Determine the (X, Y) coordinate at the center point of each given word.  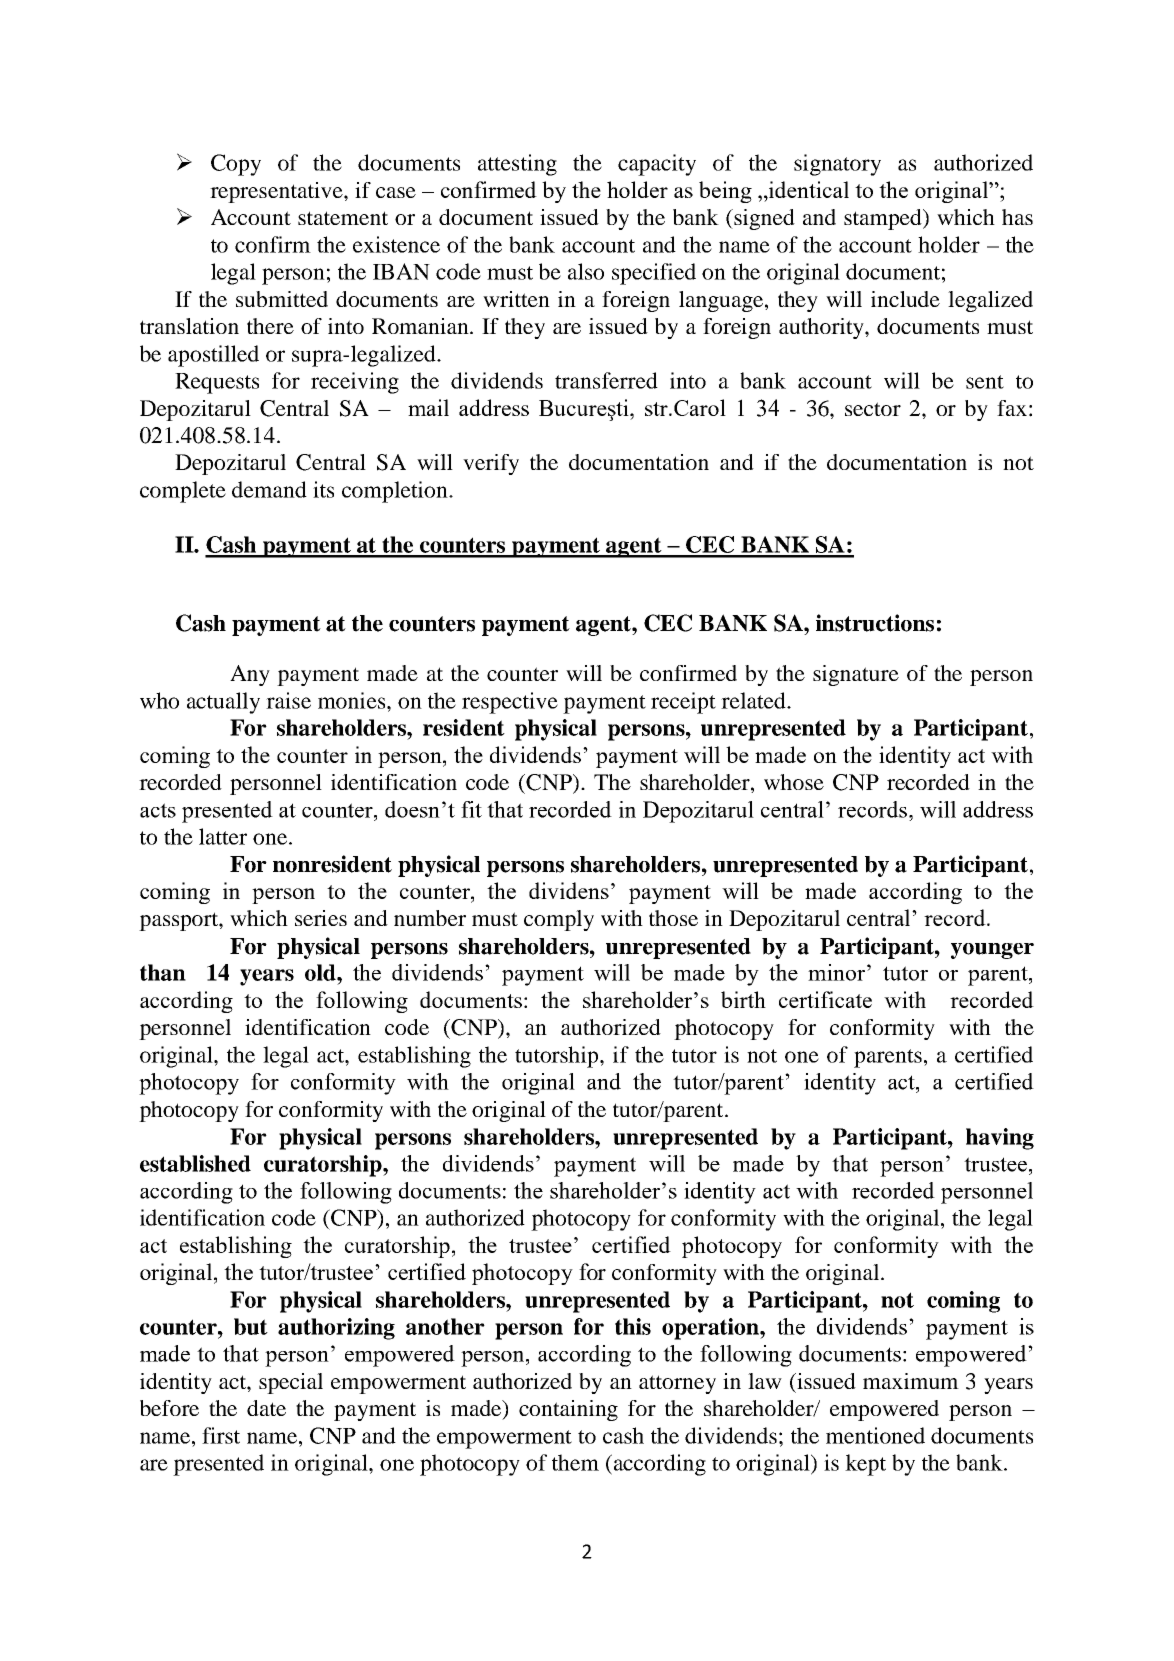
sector (873, 409)
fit (471, 809)
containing (568, 1410)
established (195, 1163)
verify (491, 464)
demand (269, 489)
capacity (657, 165)
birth (743, 999)
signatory (837, 165)
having (1000, 1139)
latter (223, 836)
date (266, 1408)
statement (343, 218)
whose (794, 782)
